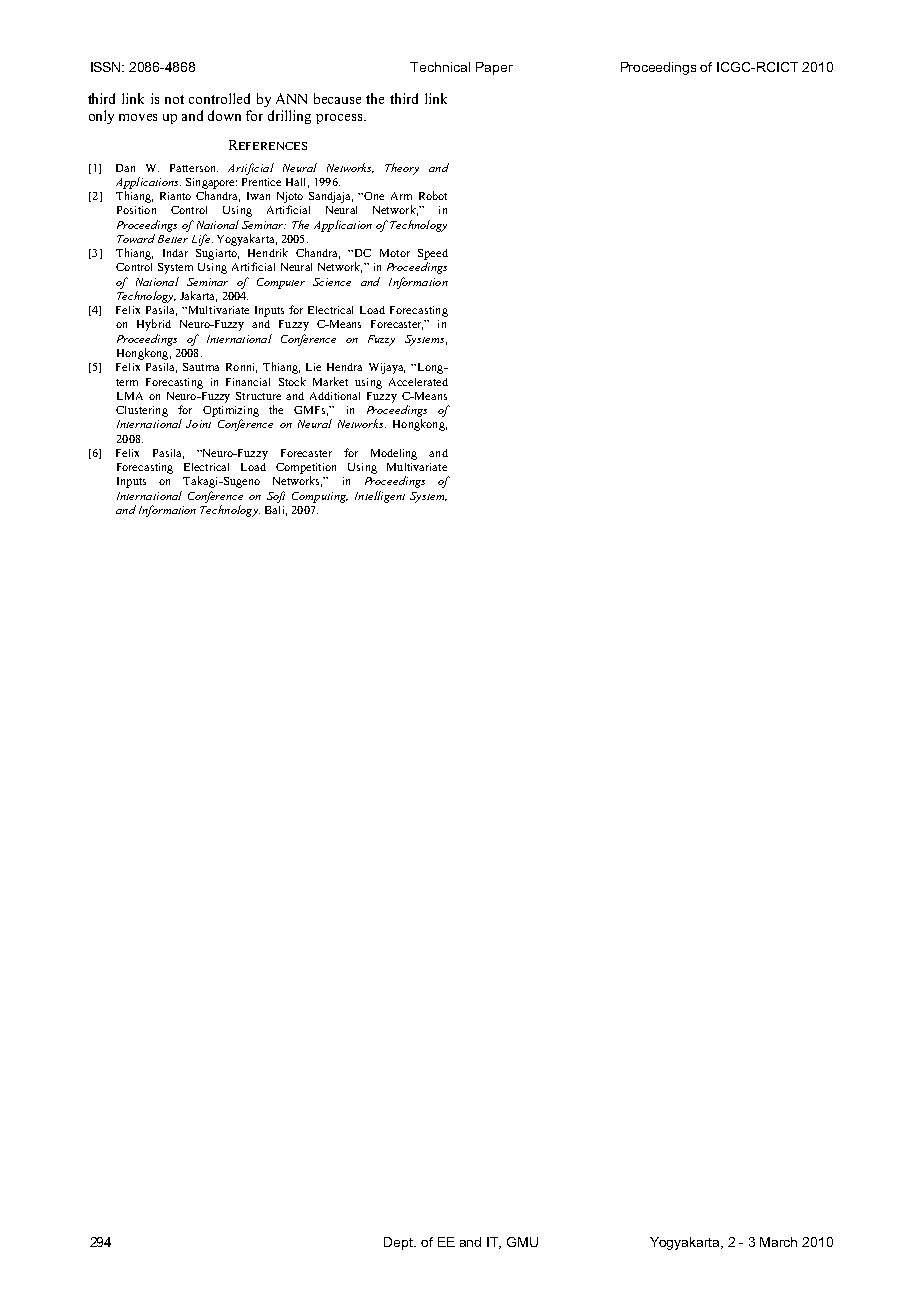 The image size is (924, 1308). Describe the element at coordinates (440, 67) in the screenshot. I see `Technical` at that location.
